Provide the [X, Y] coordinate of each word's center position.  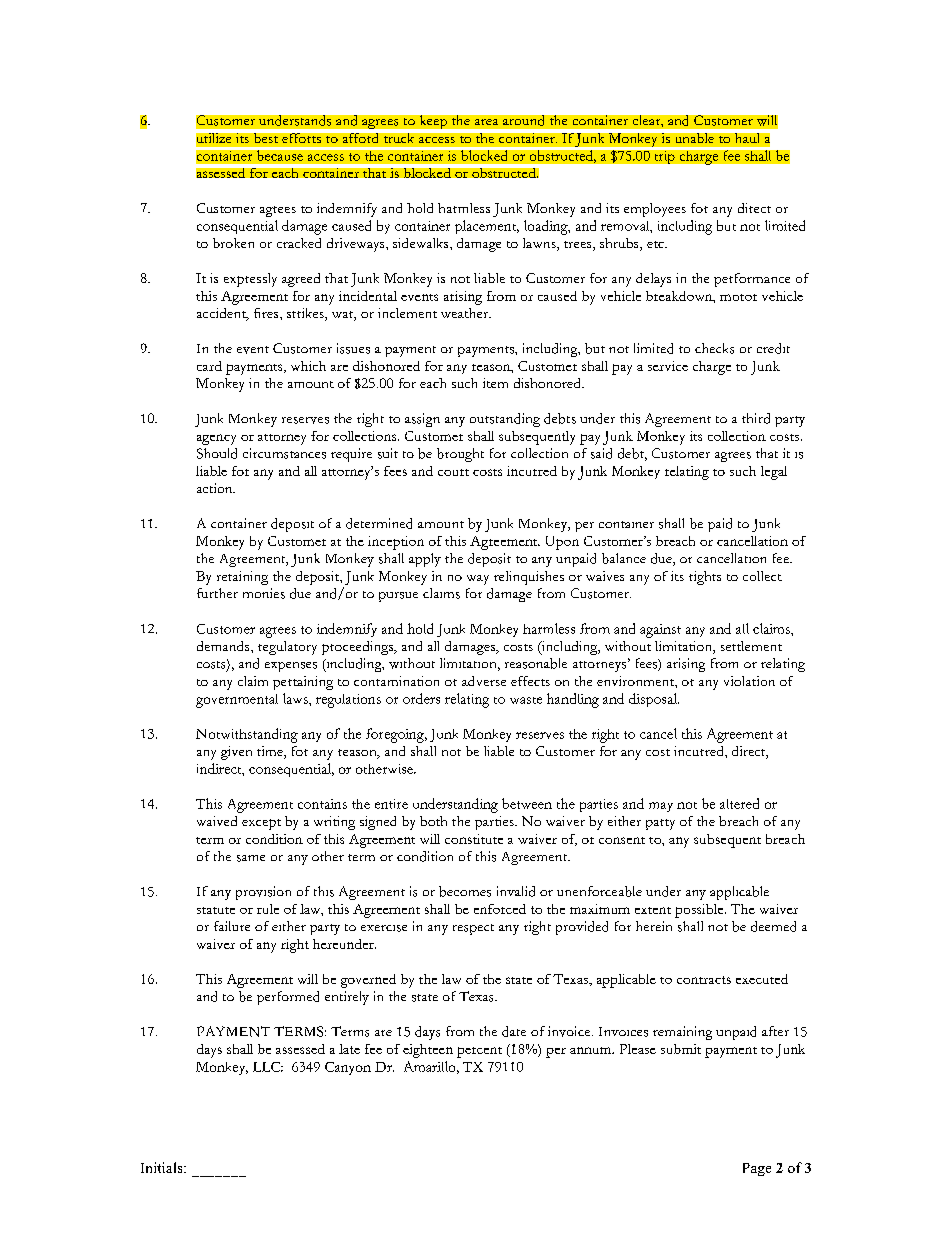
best [266, 138]
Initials [163, 1167]
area [486, 122]
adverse [484, 681]
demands [224, 646]
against [660, 631]
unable [695, 138]
